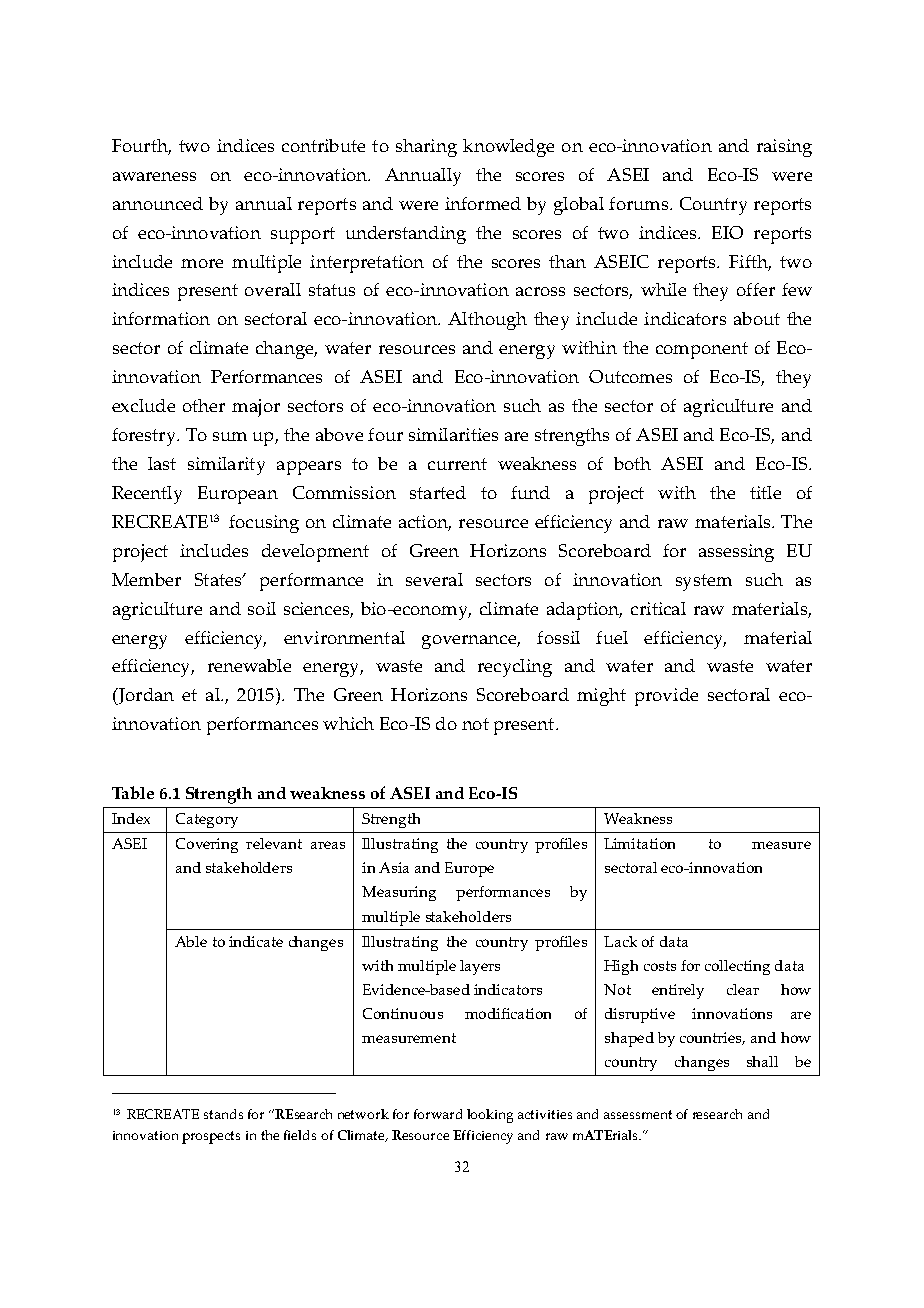 This screenshot has width=924, height=1308. Describe the element at coordinates (658, 608) in the screenshot. I see `critical` at that location.
